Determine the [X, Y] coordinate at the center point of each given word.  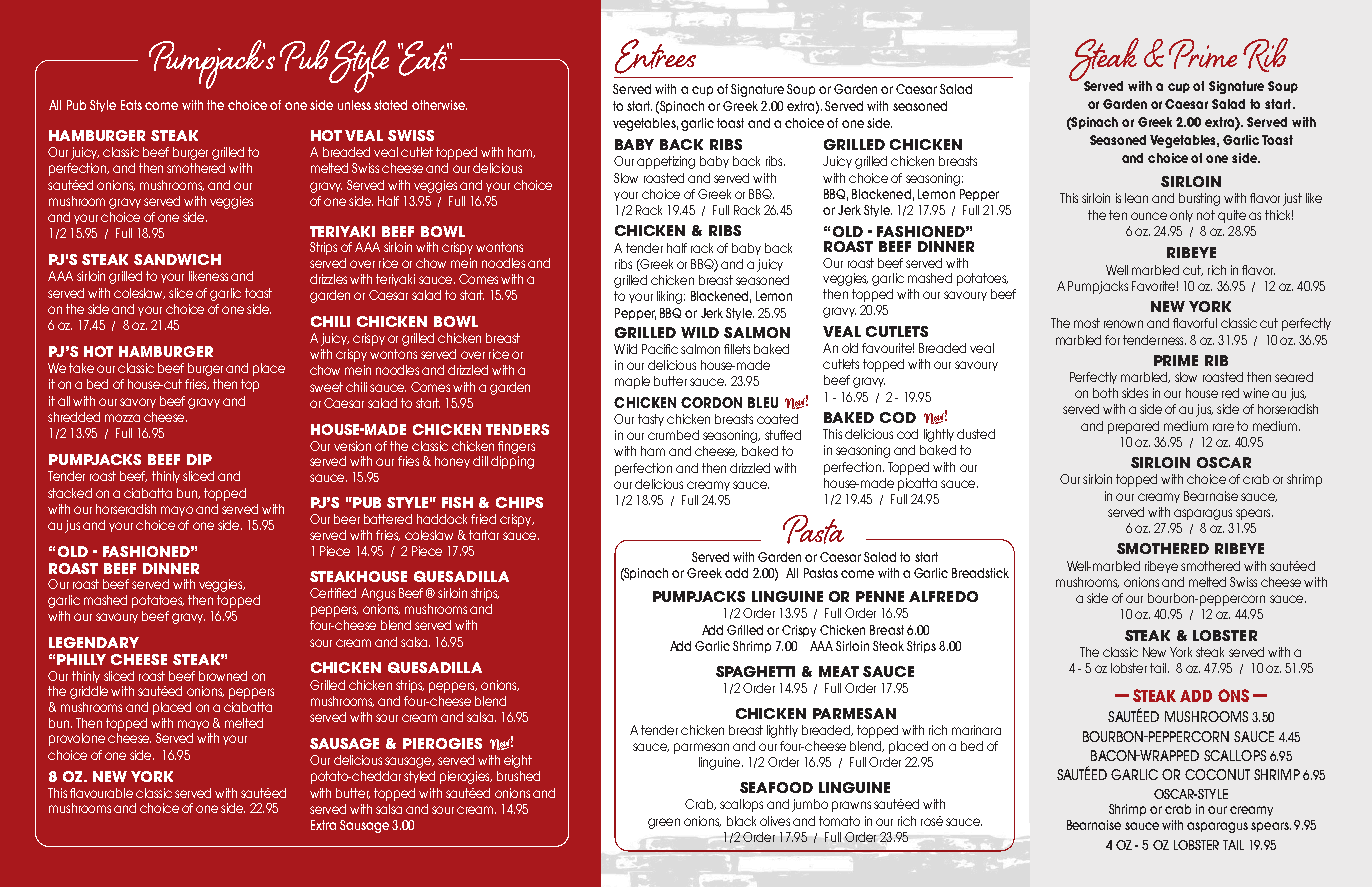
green [664, 823]
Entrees [655, 56]
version [352, 446]
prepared [1133, 427]
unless [354, 105]
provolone [77, 739]
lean [1136, 198]
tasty [651, 420]
